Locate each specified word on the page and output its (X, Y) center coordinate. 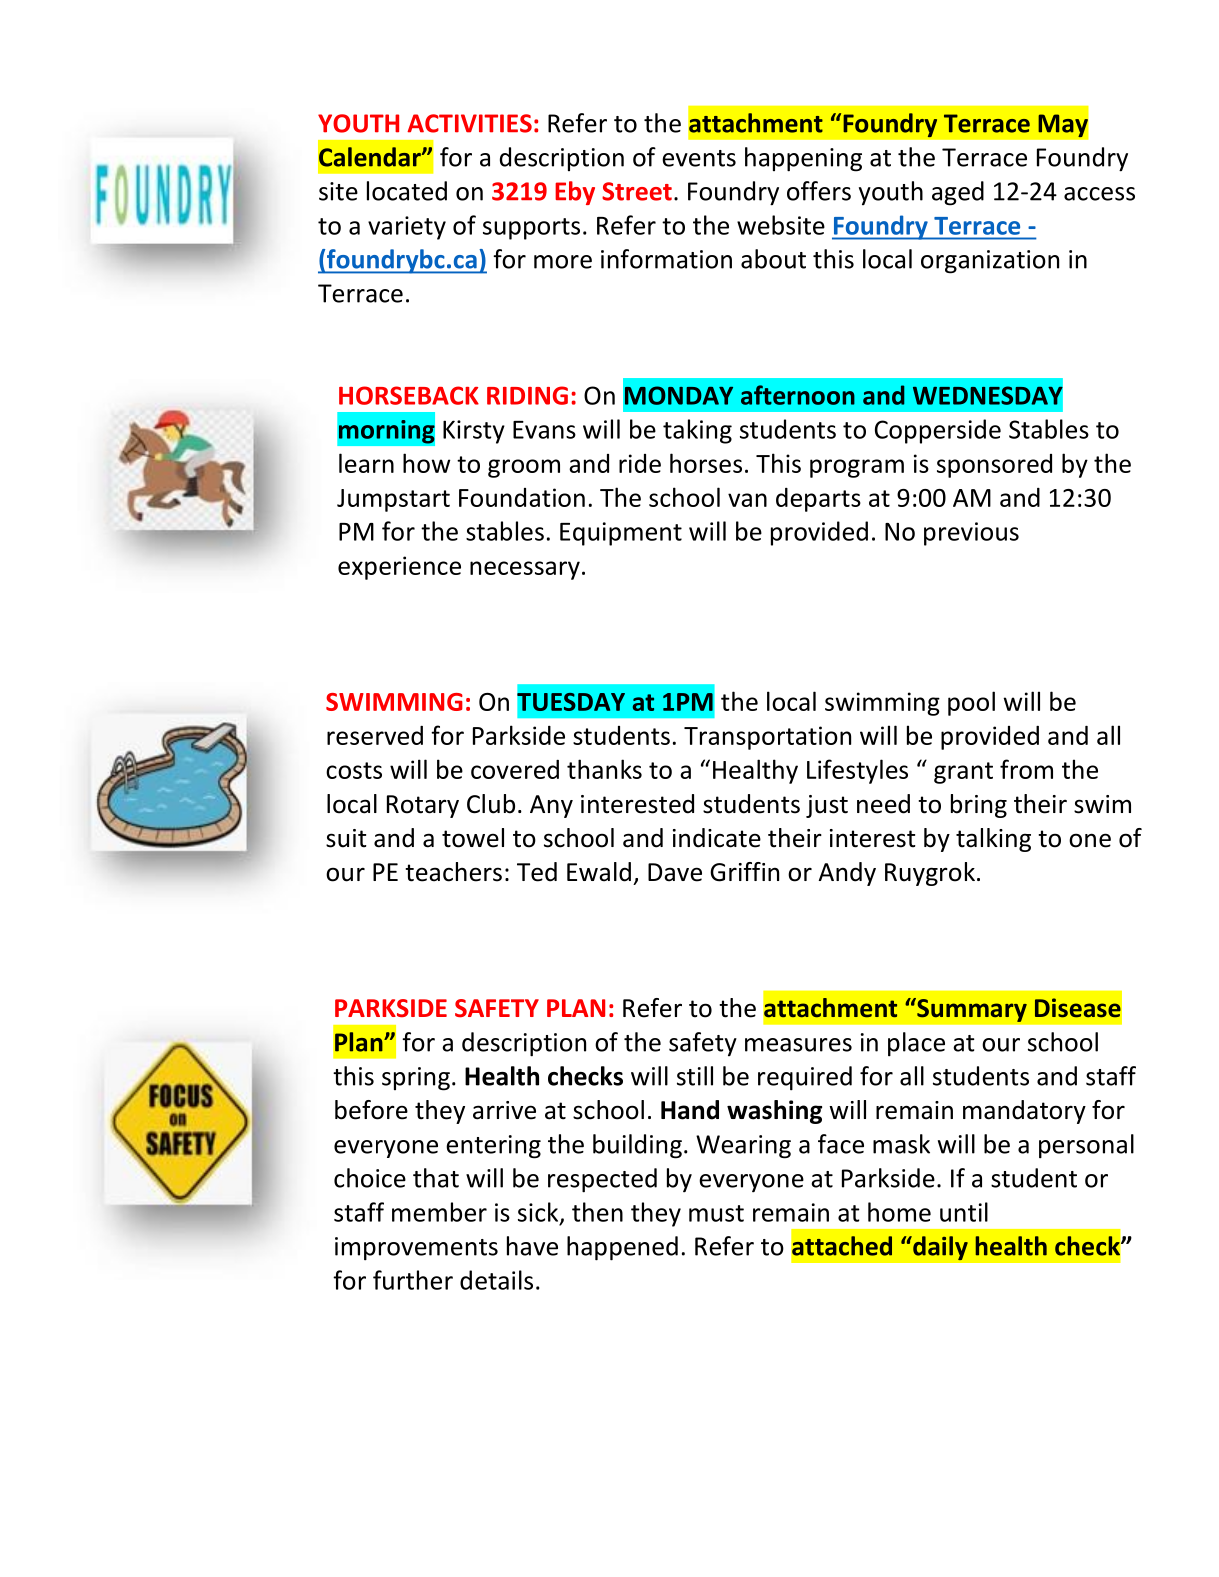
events (699, 158)
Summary (971, 1010)
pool (971, 703)
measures (798, 1045)
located (407, 191)
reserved (375, 735)
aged (958, 193)
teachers (453, 872)
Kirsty (474, 432)
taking (697, 431)
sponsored (994, 466)
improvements (416, 1249)
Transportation (767, 738)
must (716, 1213)
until (964, 1212)
